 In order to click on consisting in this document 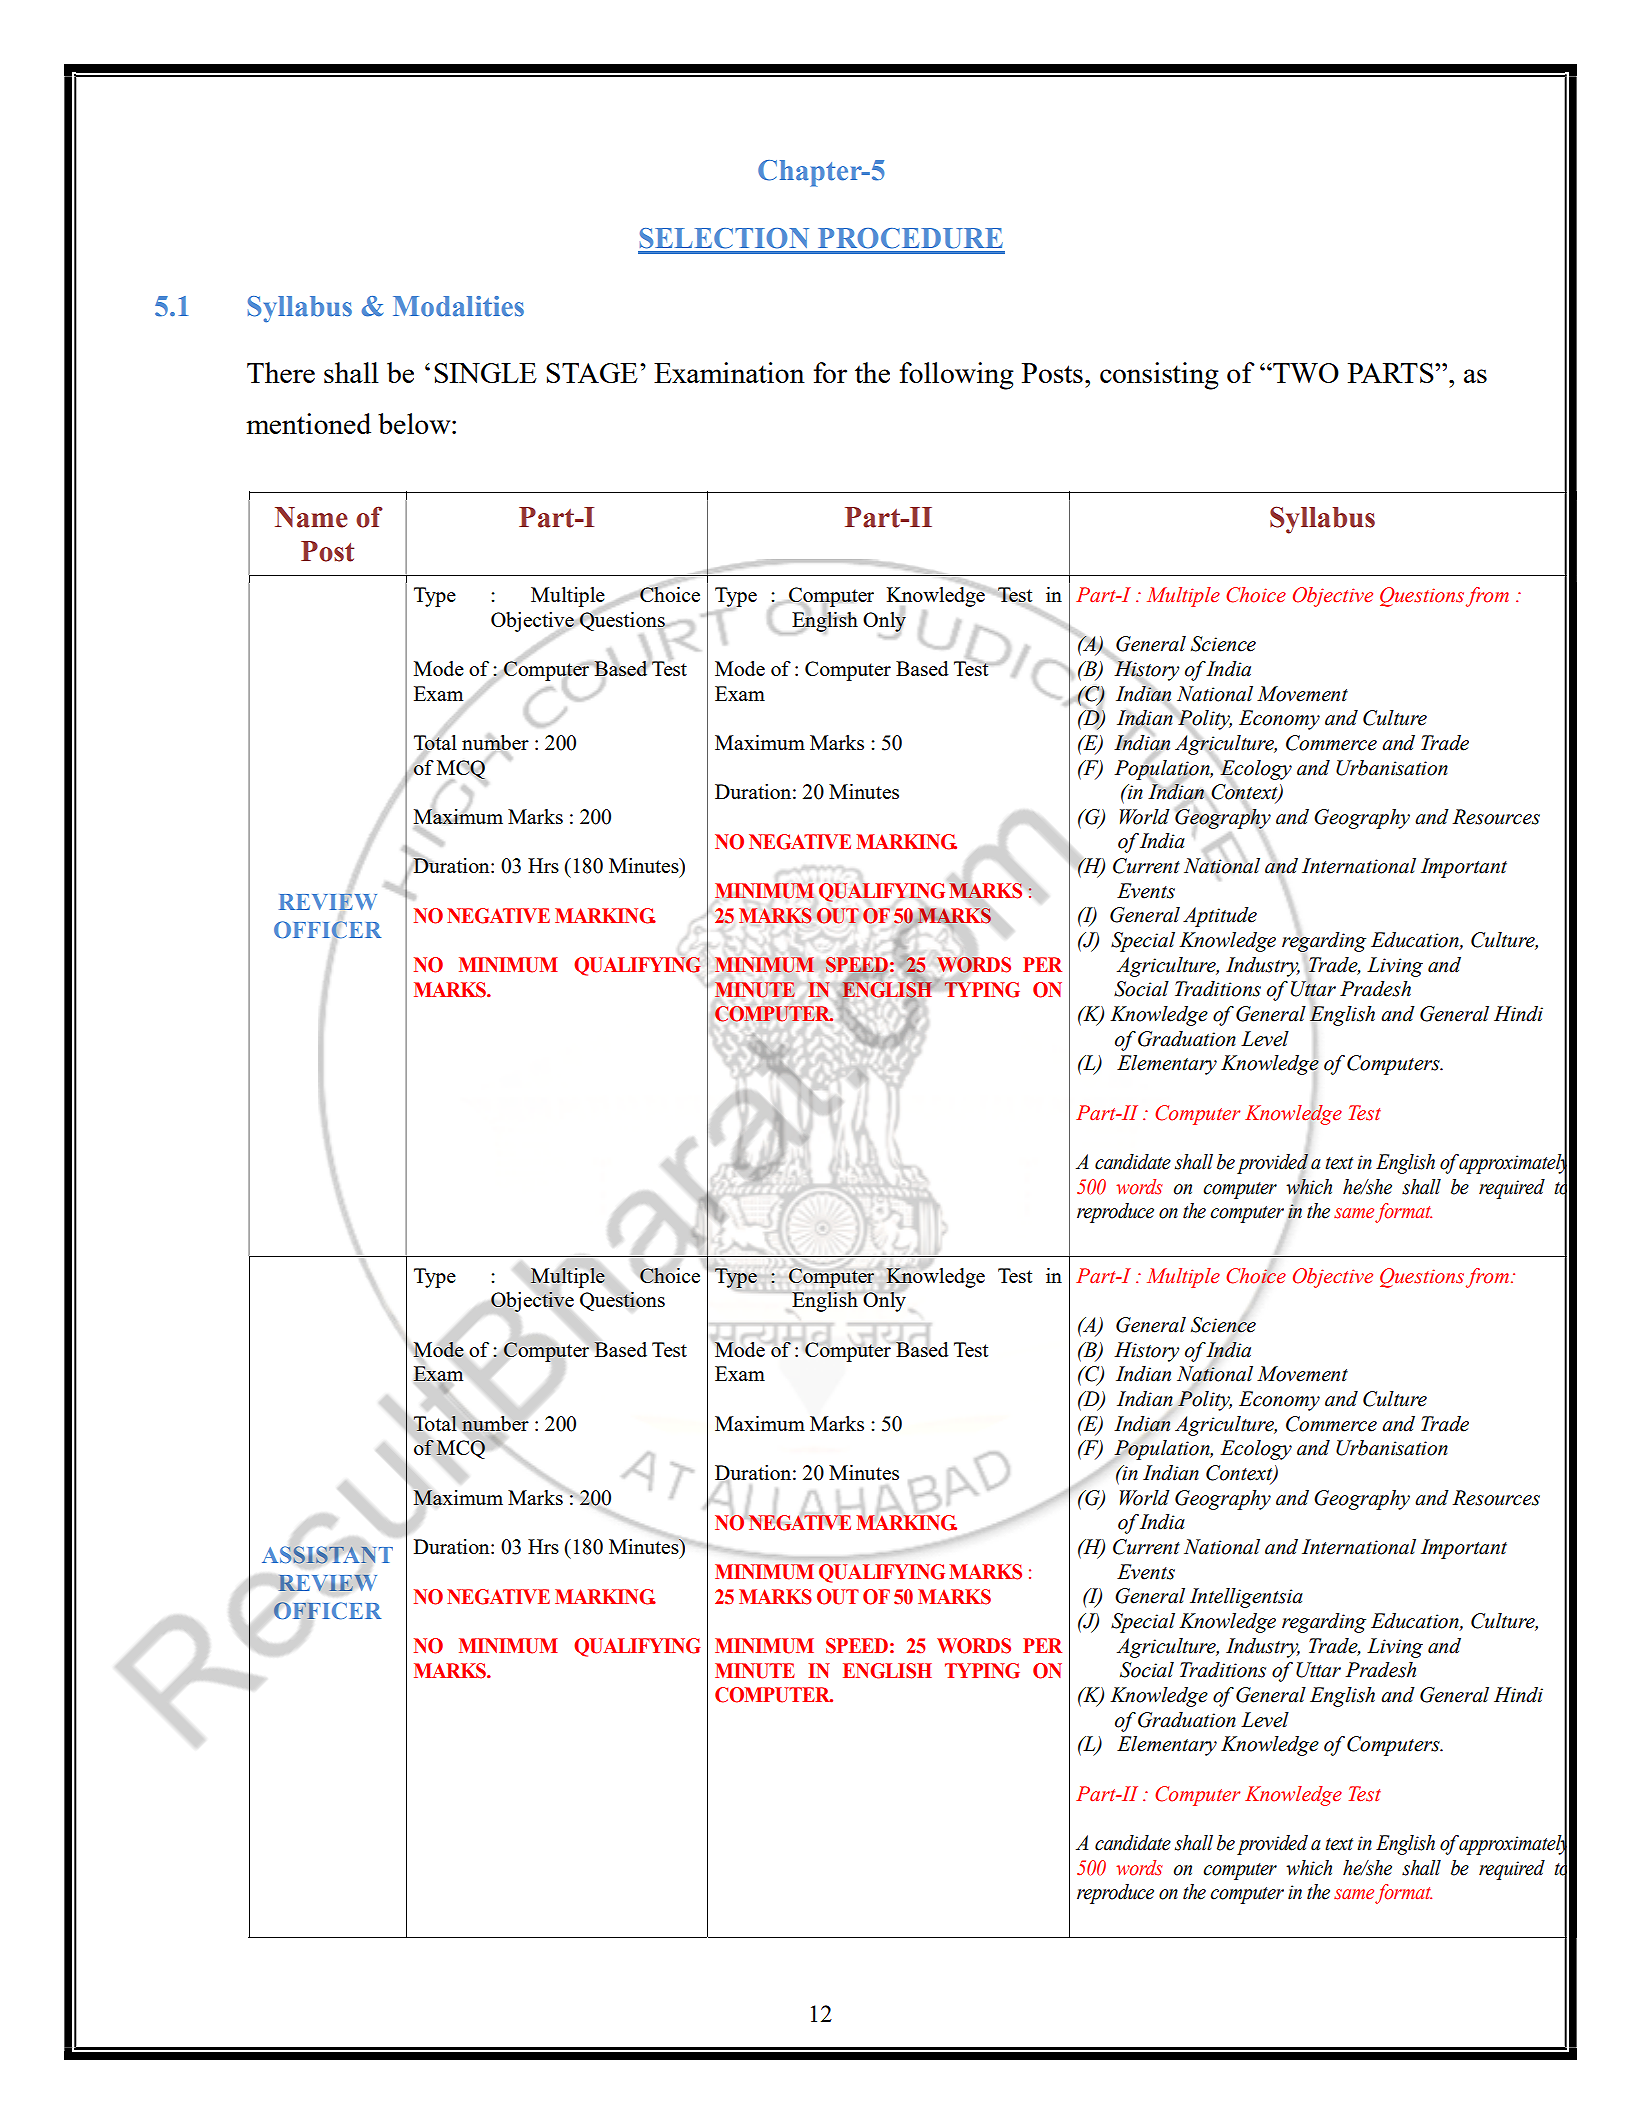, I will do `click(1159, 376)`.
